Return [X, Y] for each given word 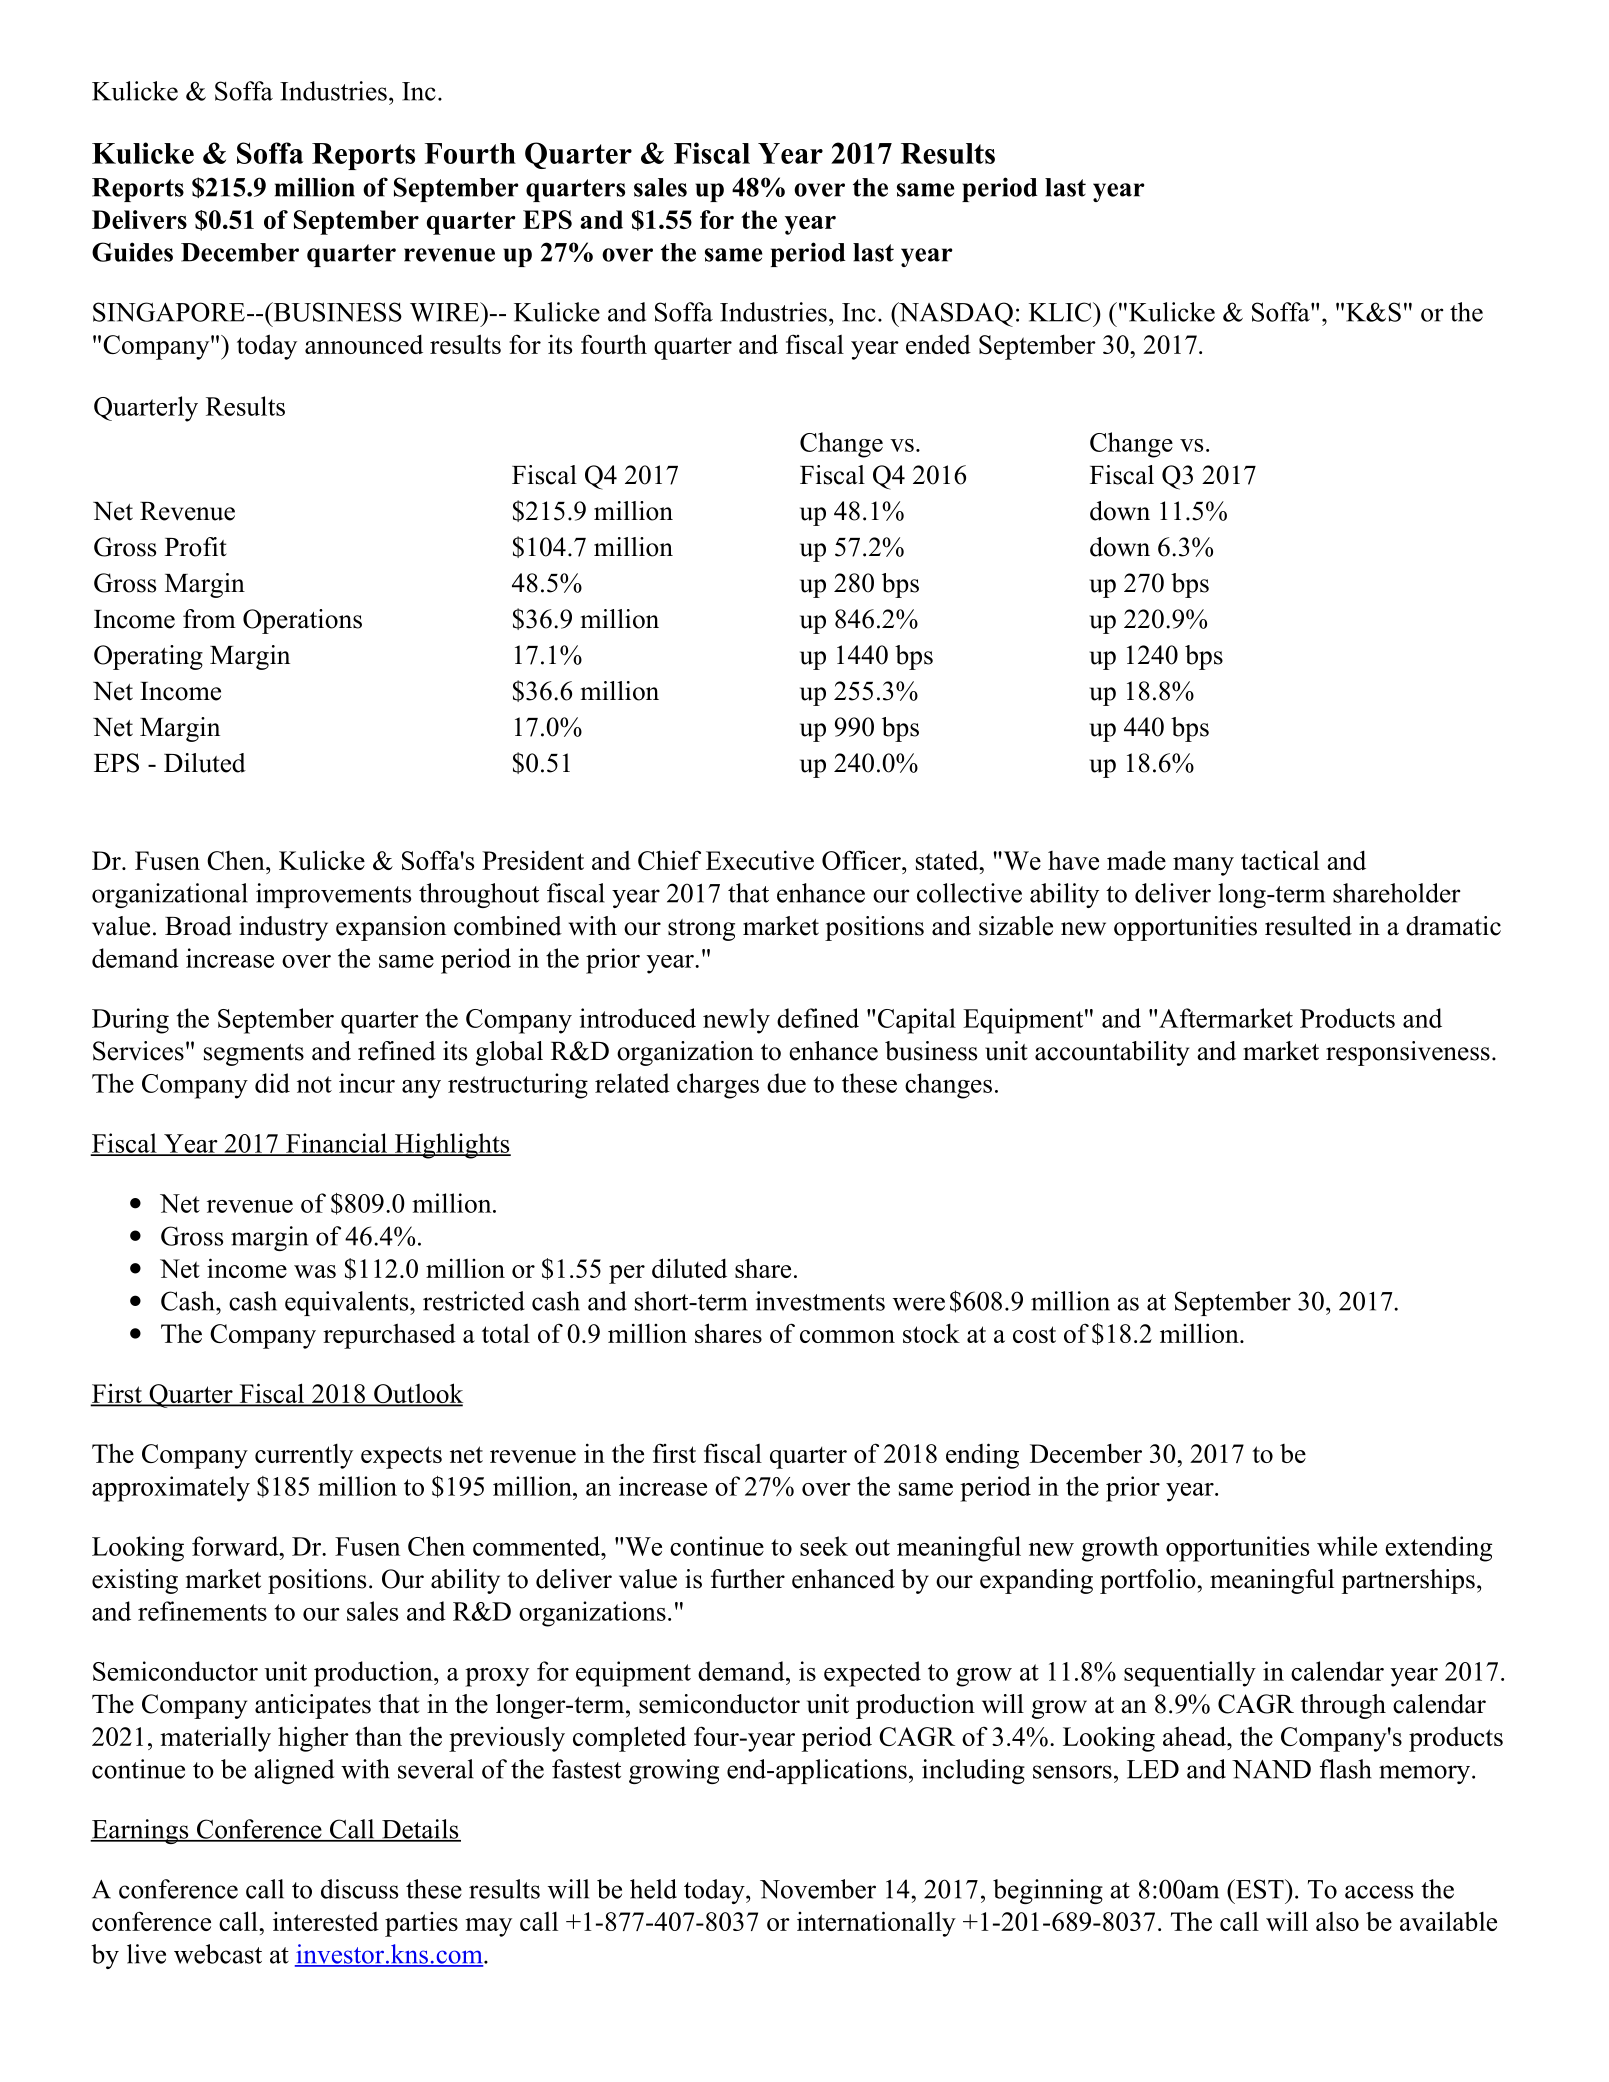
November [818, 1889]
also [1337, 1921]
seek [824, 1546]
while [1347, 1546]
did [272, 1083]
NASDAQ [955, 314]
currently [304, 1456]
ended [938, 344]
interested [326, 1921]
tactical [1280, 860]
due [786, 1083]
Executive [760, 860]
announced [364, 344]
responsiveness [1408, 1053]
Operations [302, 621]
